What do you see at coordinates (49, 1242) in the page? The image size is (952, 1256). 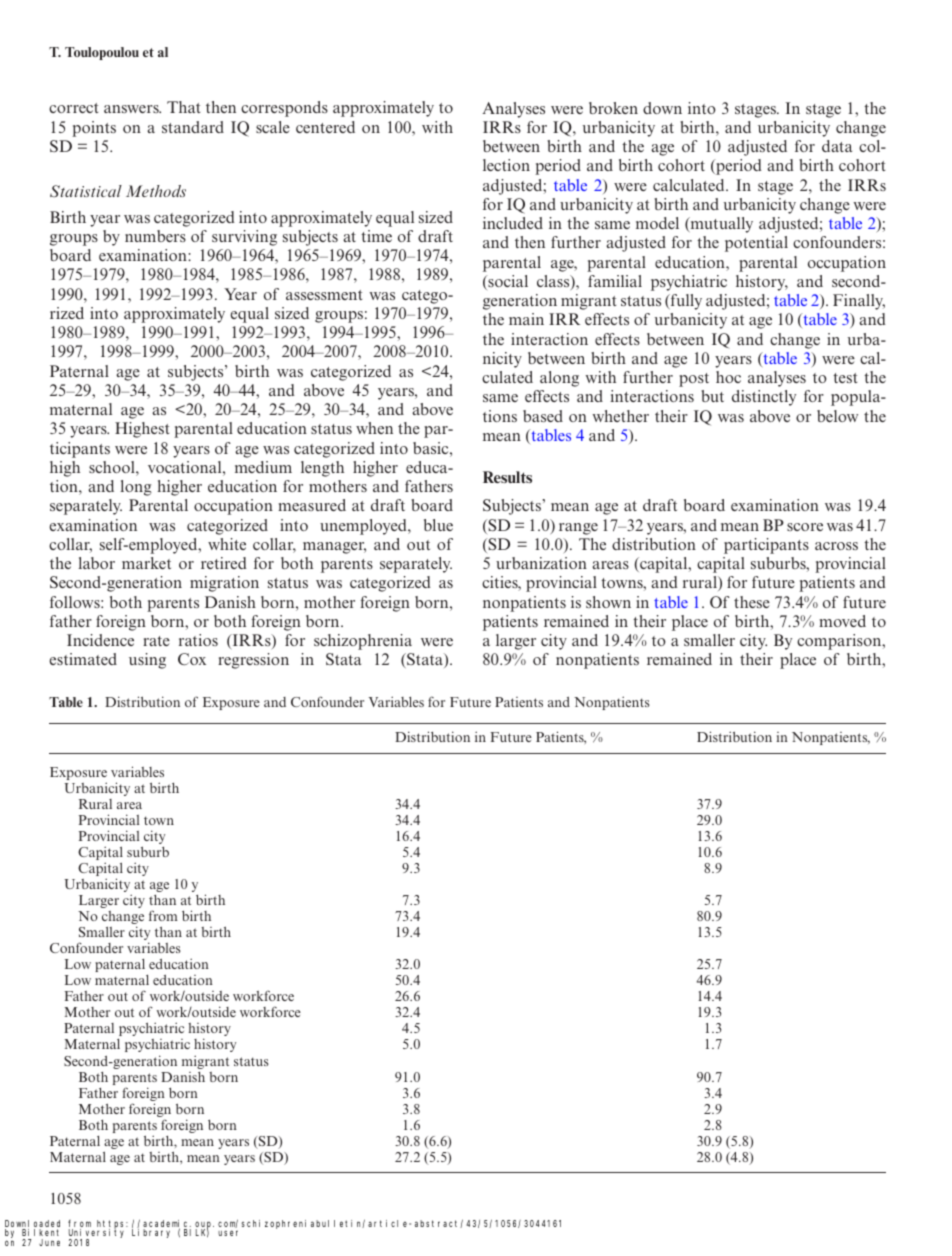 I see `June` at bounding box center [49, 1242].
